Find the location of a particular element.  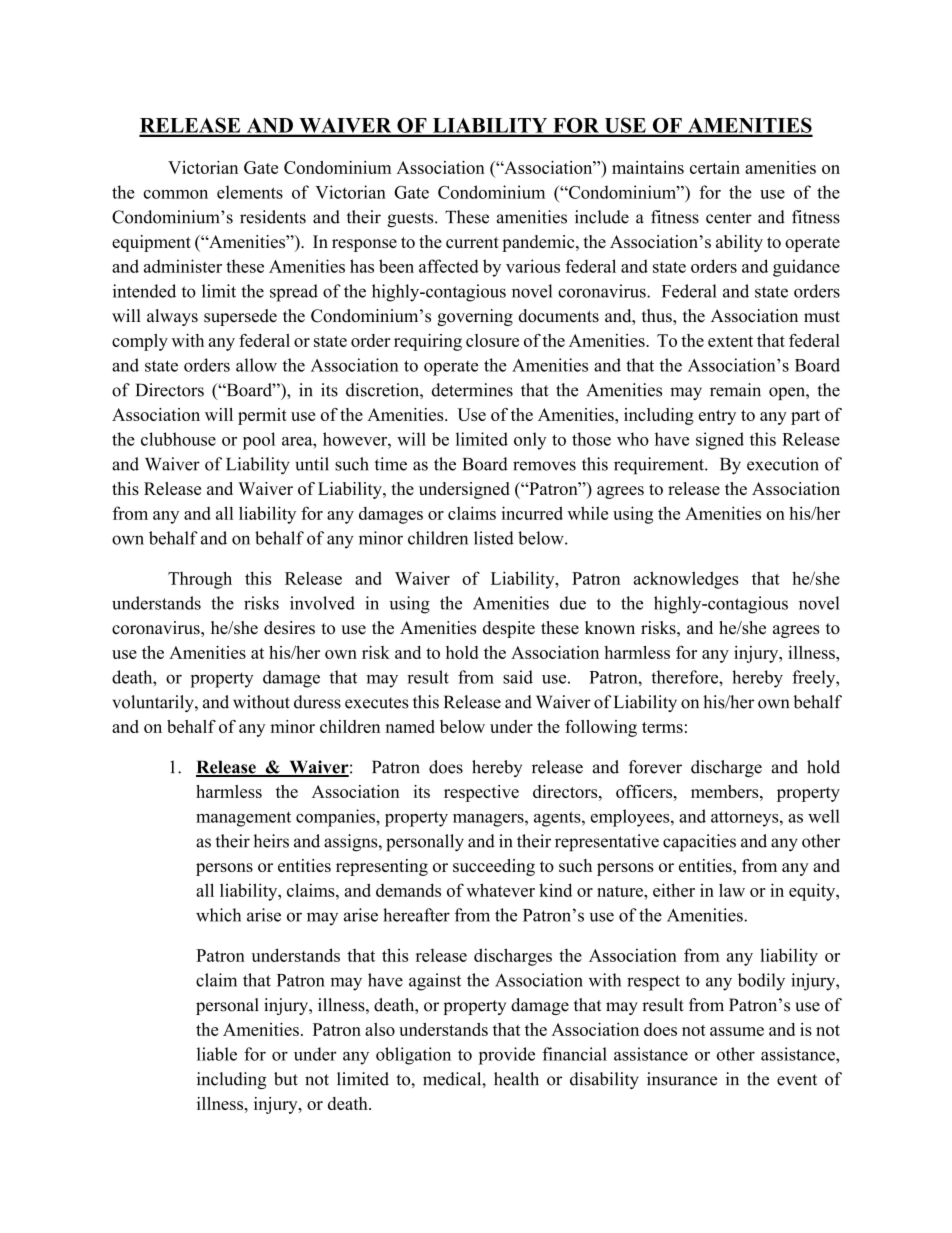

despite is located at coordinates (509, 629).
